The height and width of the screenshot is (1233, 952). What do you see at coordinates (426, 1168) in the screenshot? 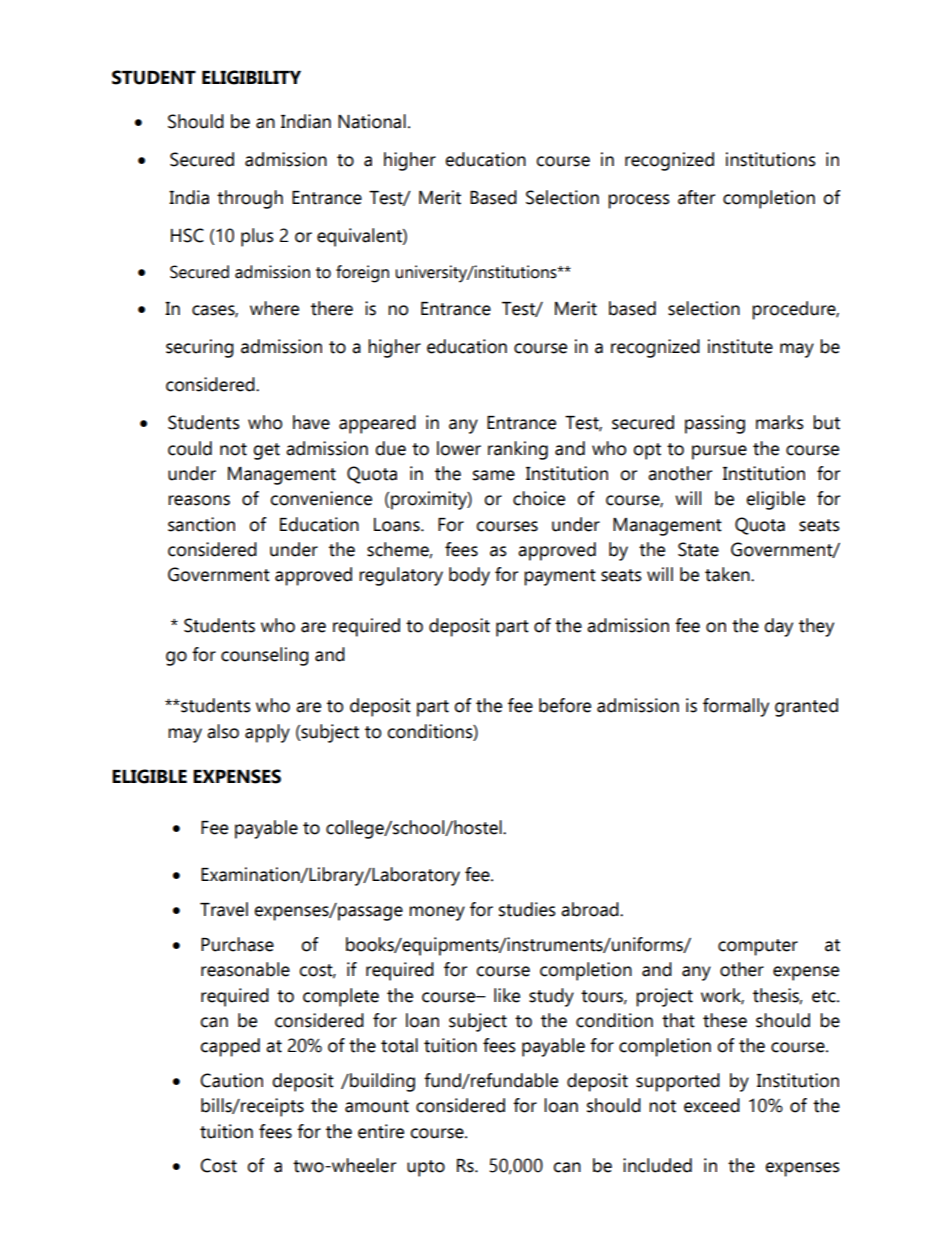
I see `upto` at bounding box center [426, 1168].
